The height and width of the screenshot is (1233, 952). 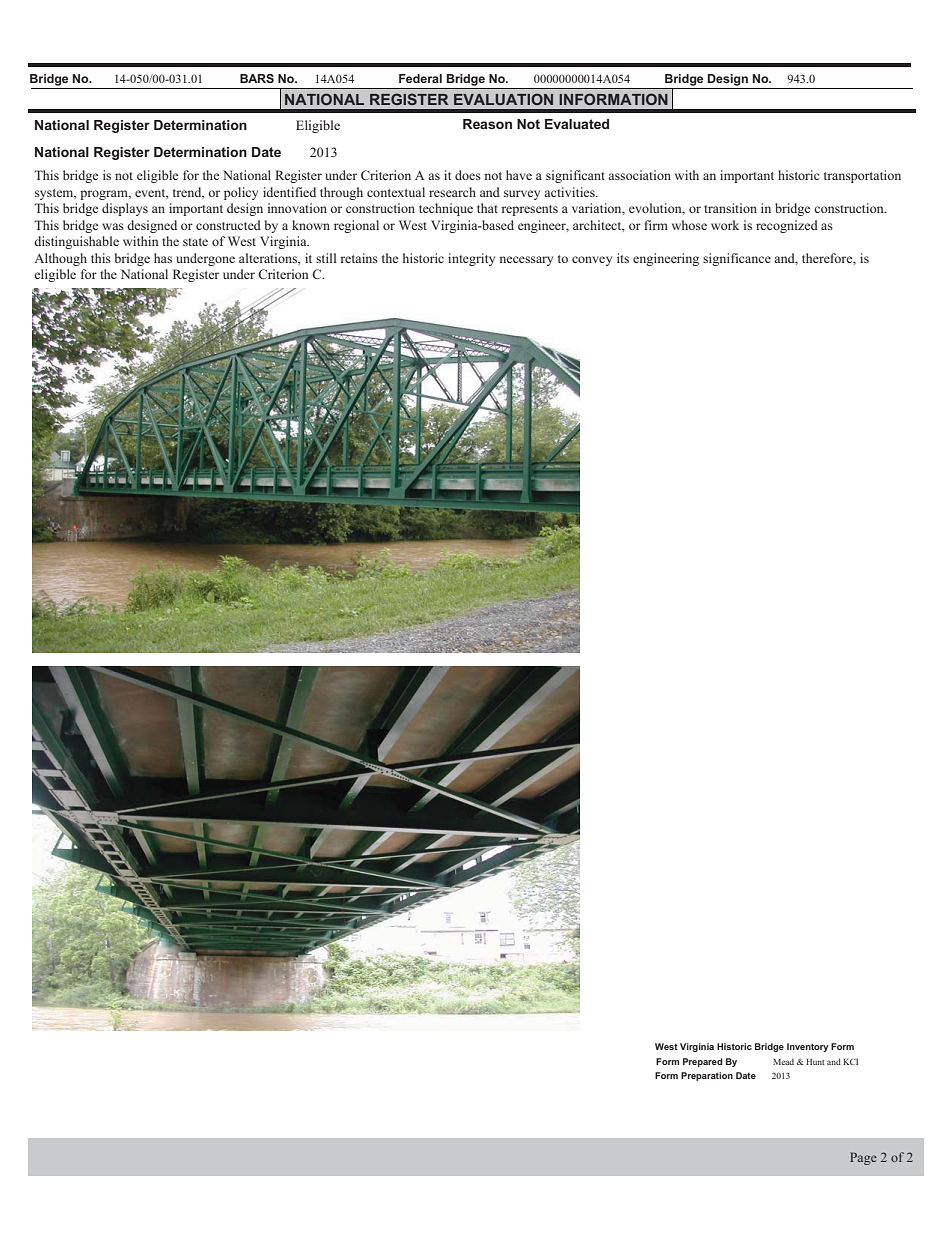 What do you see at coordinates (60, 259) in the screenshot?
I see `Although` at bounding box center [60, 259].
